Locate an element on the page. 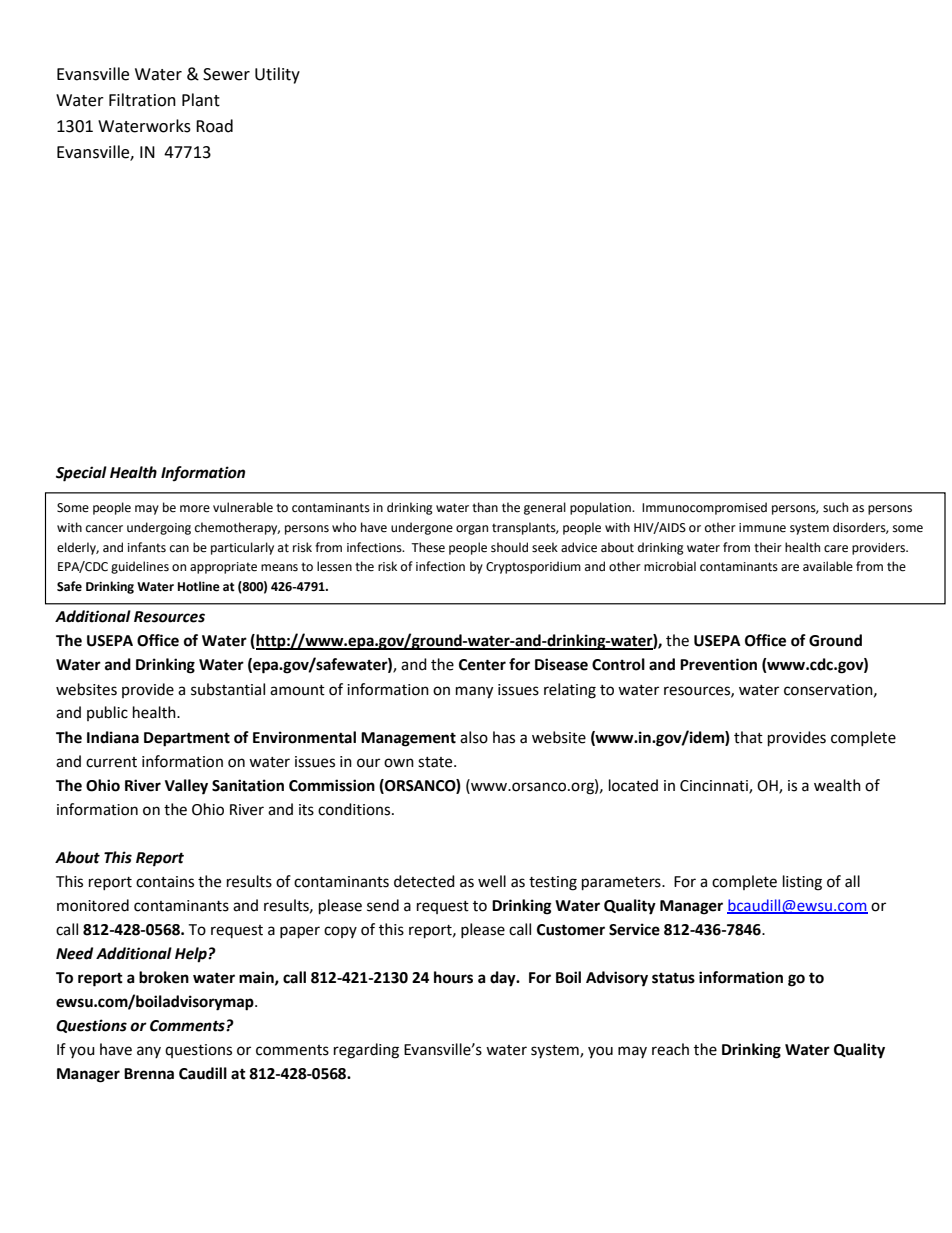 Image resolution: width=952 pixels, height=1233 pixels. Sewer is located at coordinates (226, 74).
